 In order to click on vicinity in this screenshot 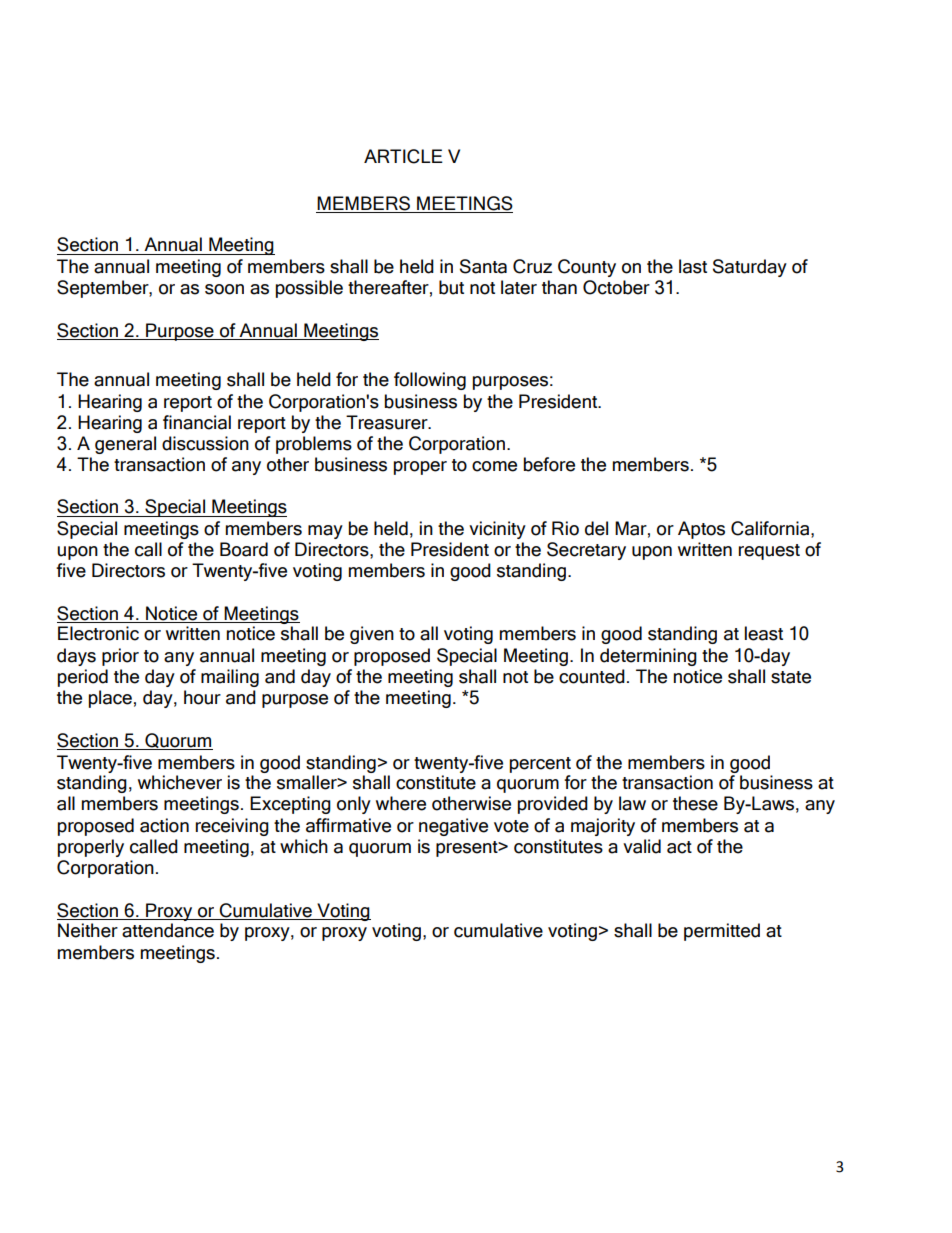, I will do `click(497, 530)`.
